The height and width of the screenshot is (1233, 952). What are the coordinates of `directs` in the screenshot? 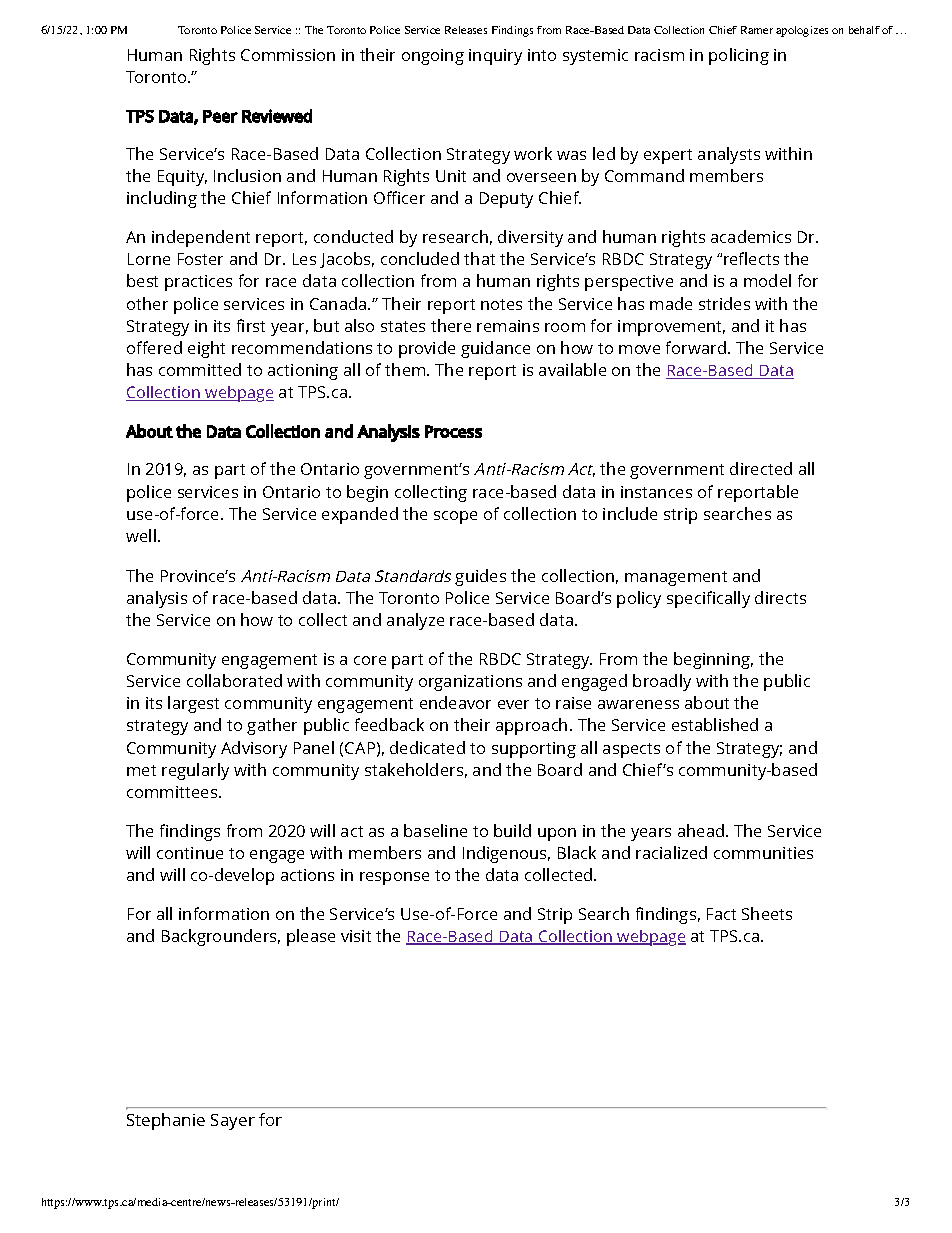 It's located at (780, 597).
